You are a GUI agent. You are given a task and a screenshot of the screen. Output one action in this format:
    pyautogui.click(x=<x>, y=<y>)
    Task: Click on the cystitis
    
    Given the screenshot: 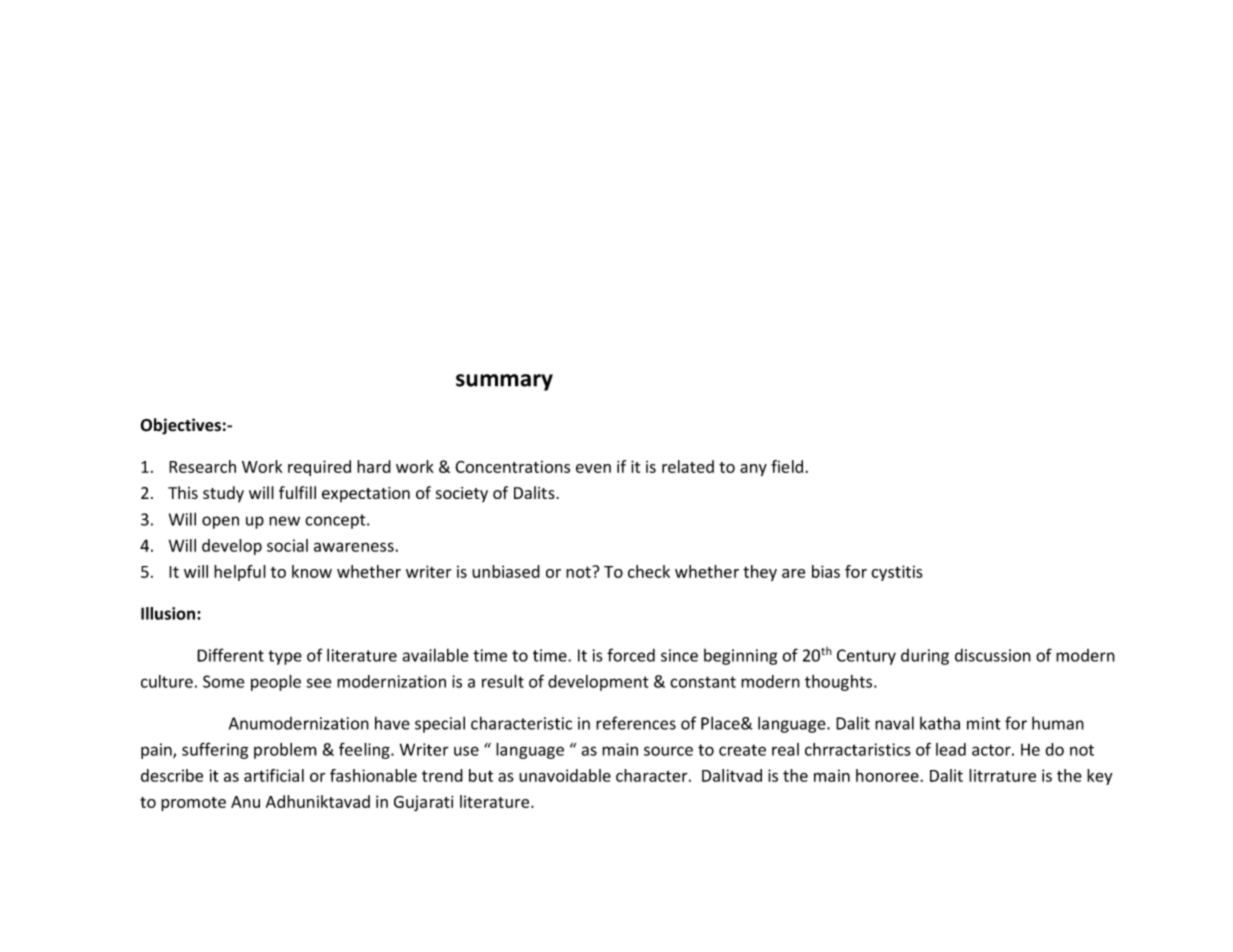 What is the action you would take?
    pyautogui.click(x=897, y=573)
